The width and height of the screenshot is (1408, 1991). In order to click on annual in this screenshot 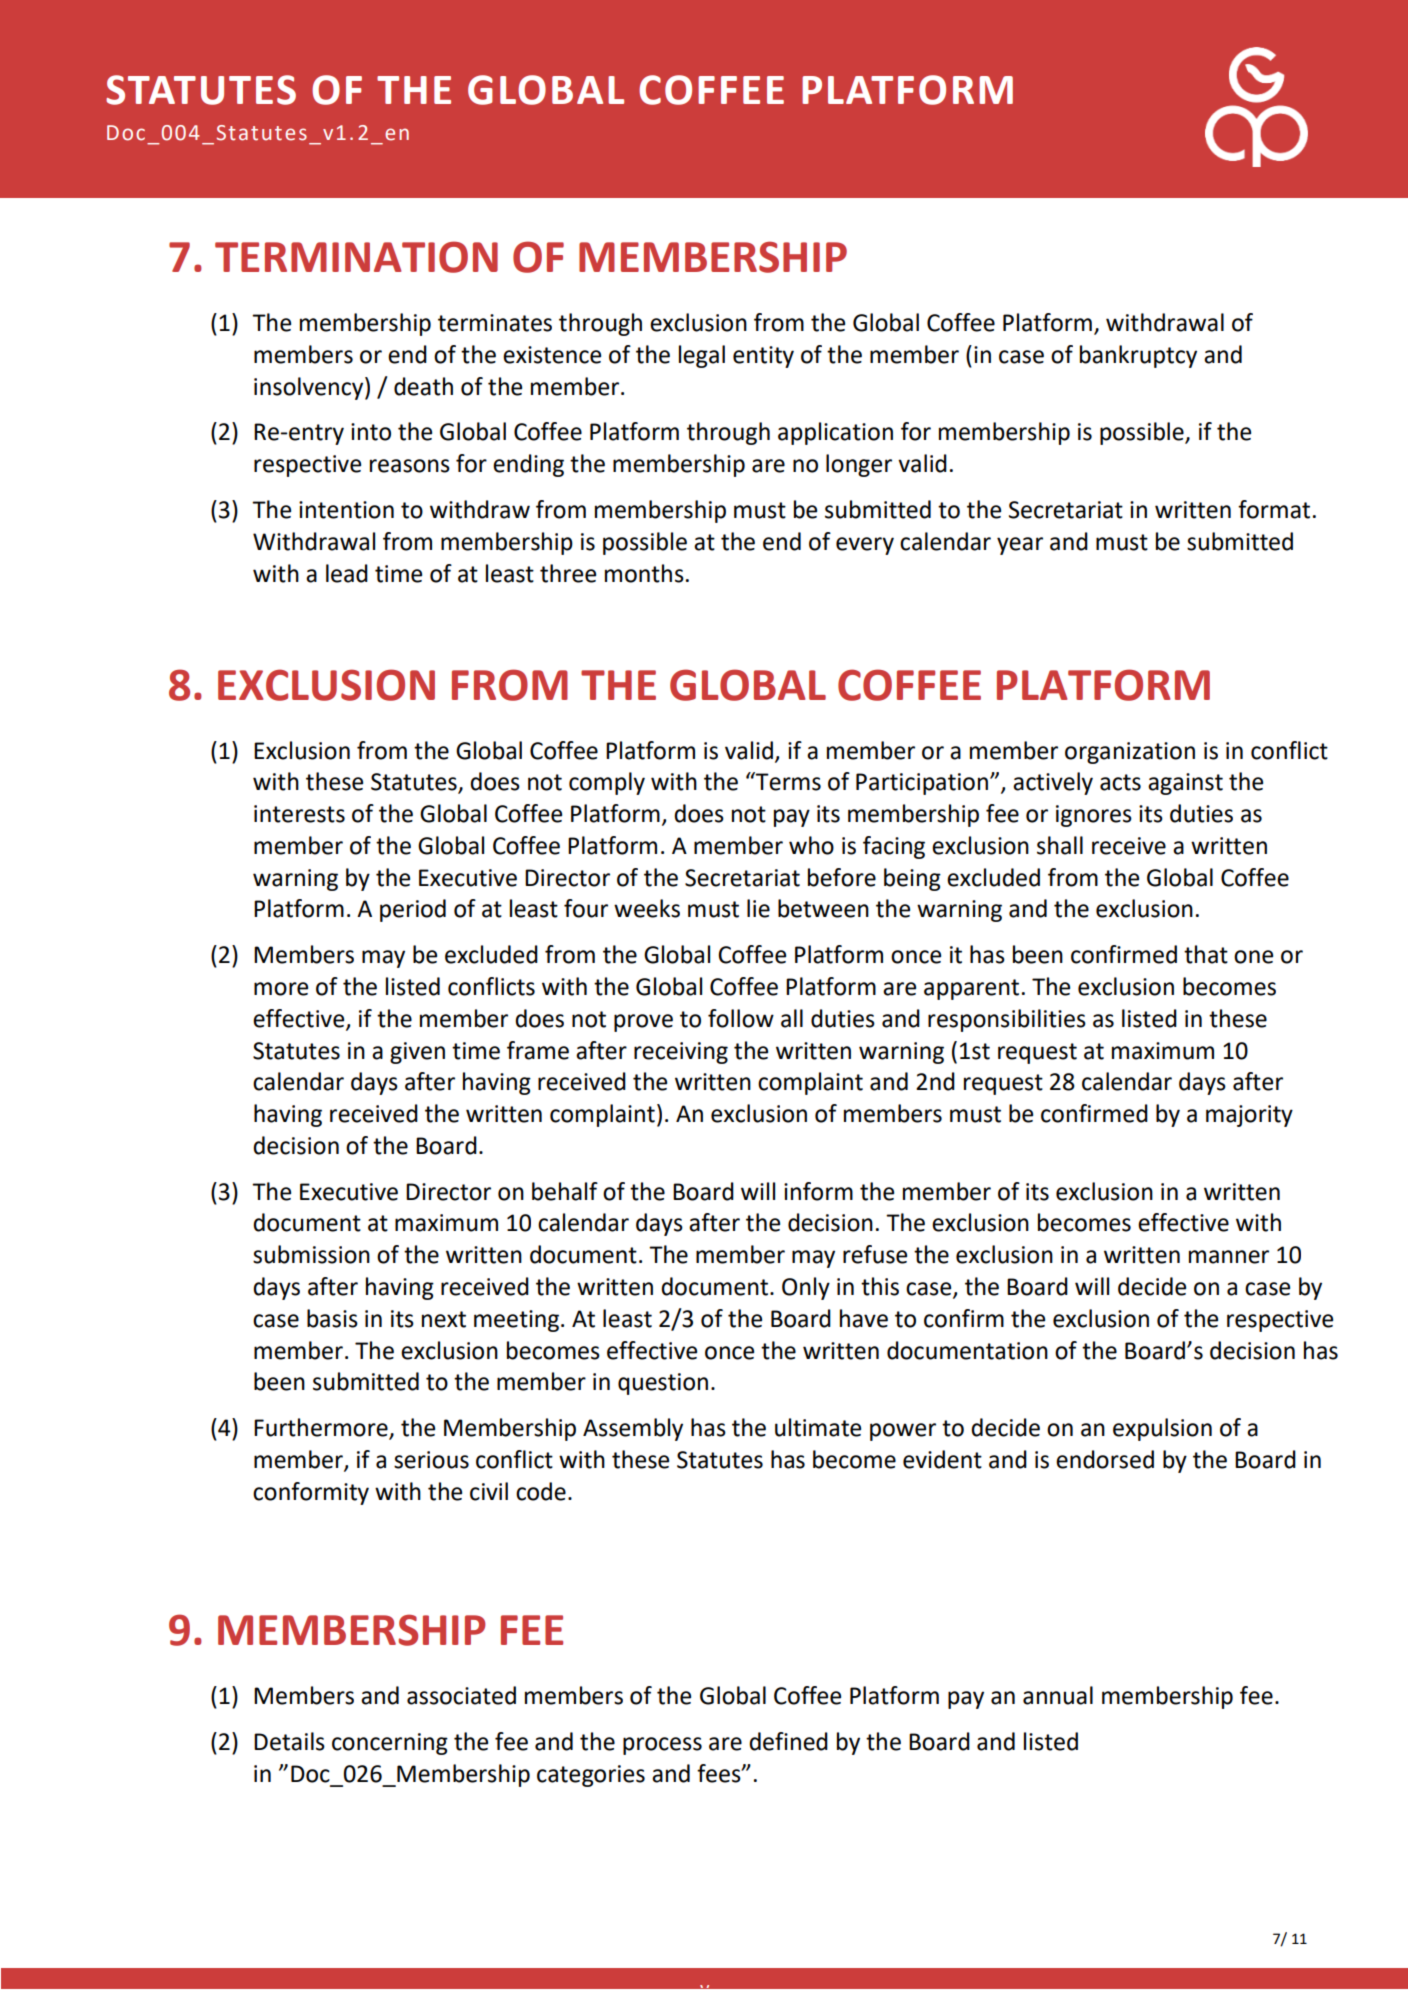, I will do `click(1058, 1695)`.
